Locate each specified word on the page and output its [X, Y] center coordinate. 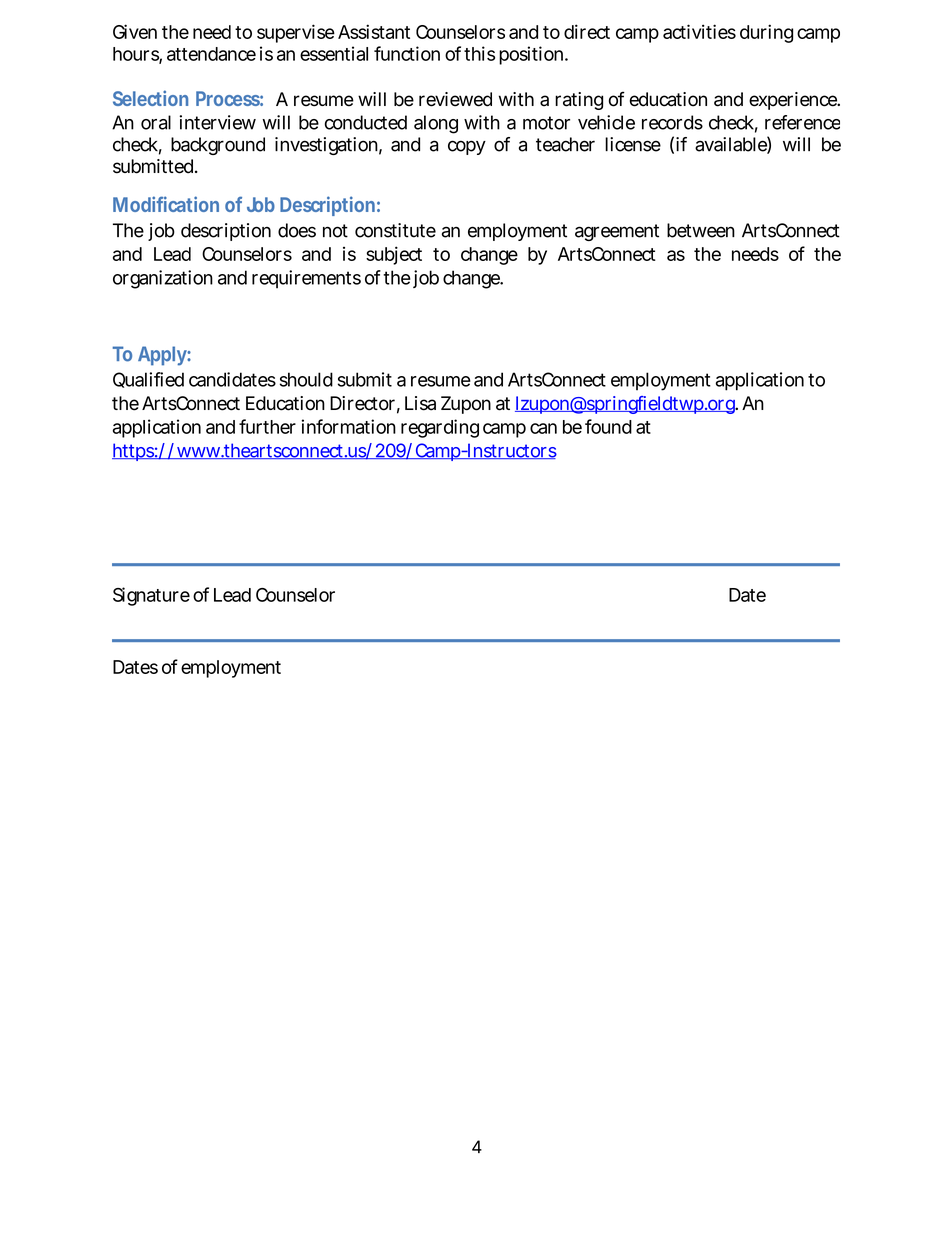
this [479, 53]
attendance [211, 54]
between [701, 230]
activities [699, 31]
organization [163, 279]
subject [394, 255]
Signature [151, 596]
